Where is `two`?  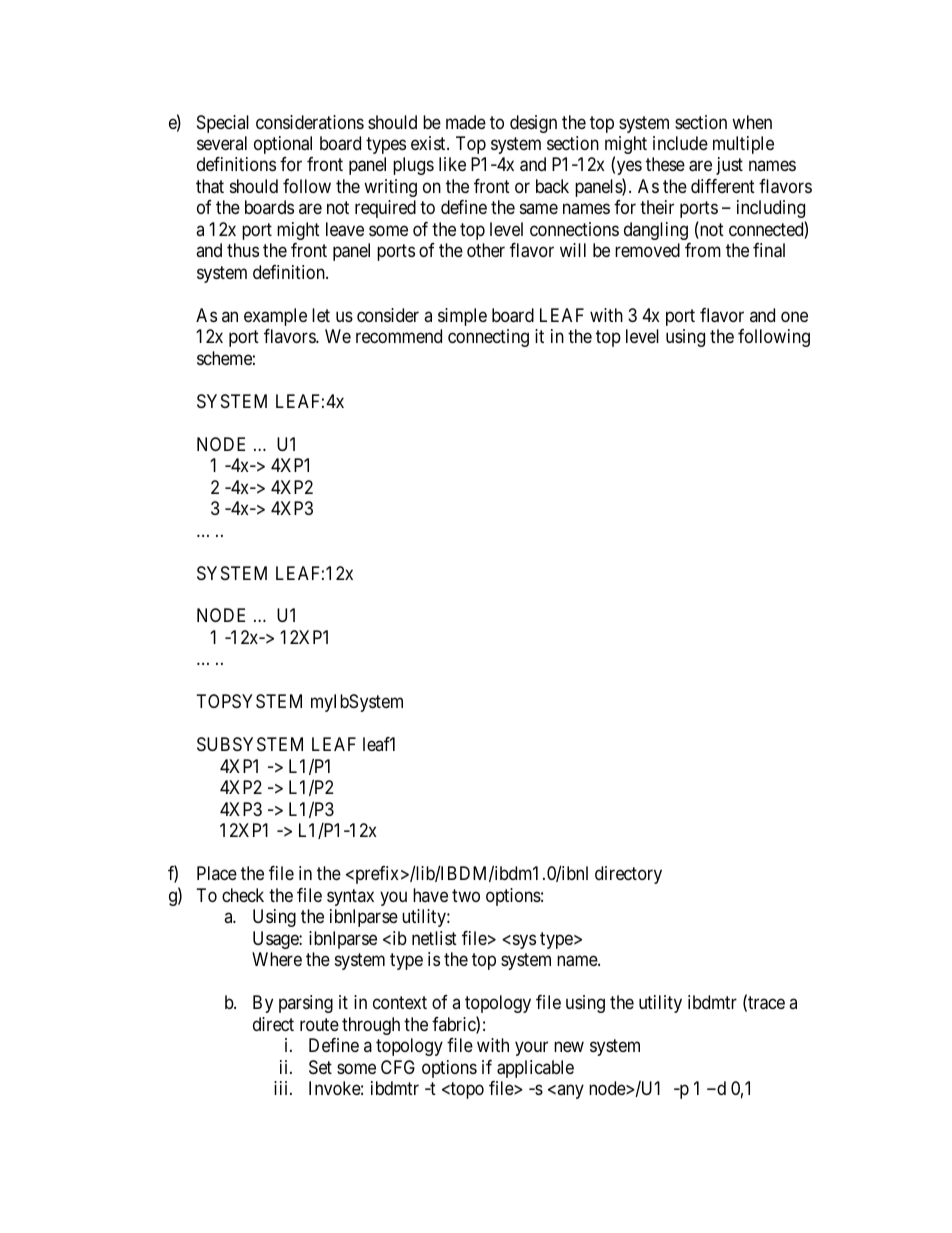 two is located at coordinates (466, 895).
